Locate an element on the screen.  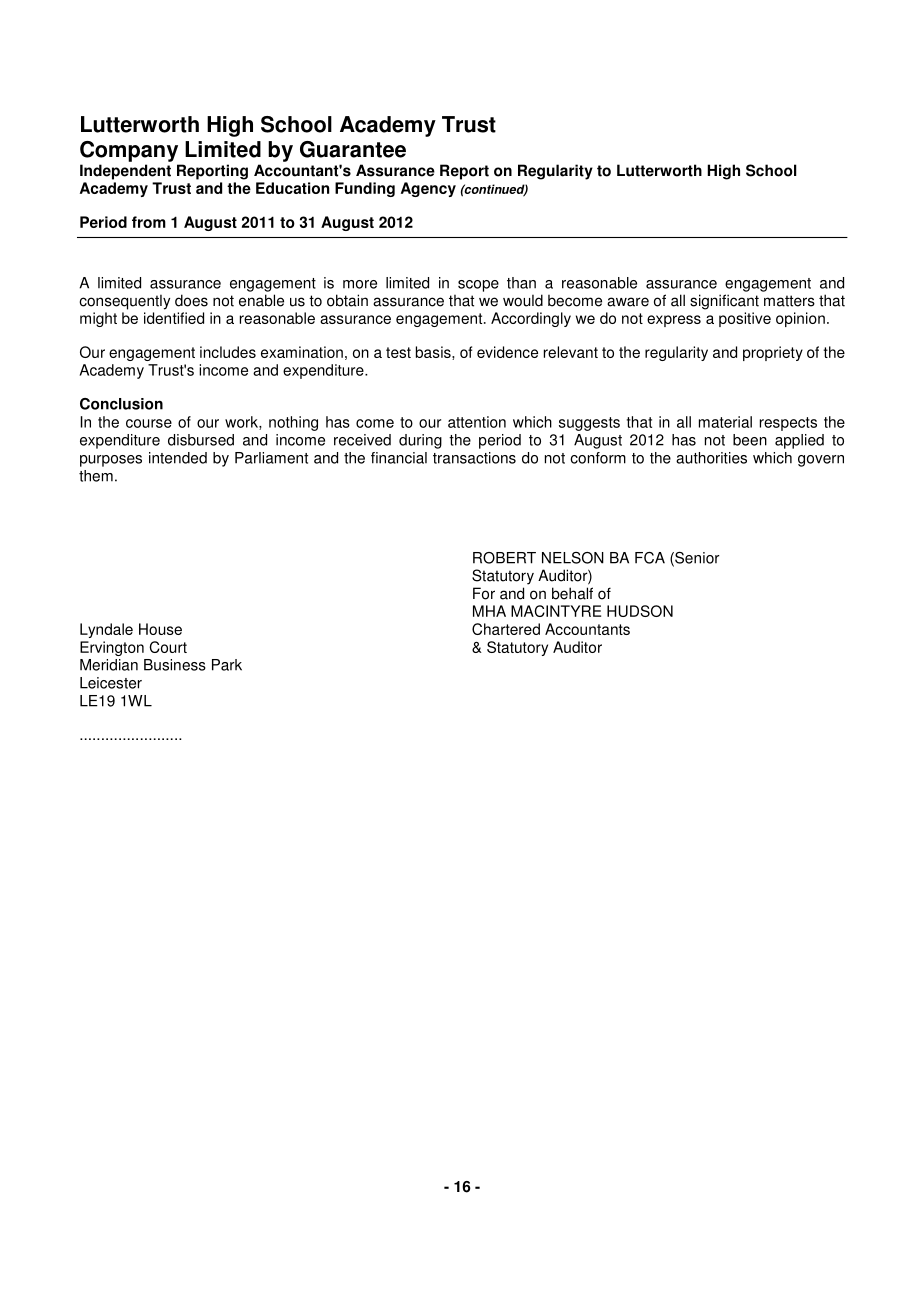
Agency is located at coordinates (428, 189).
